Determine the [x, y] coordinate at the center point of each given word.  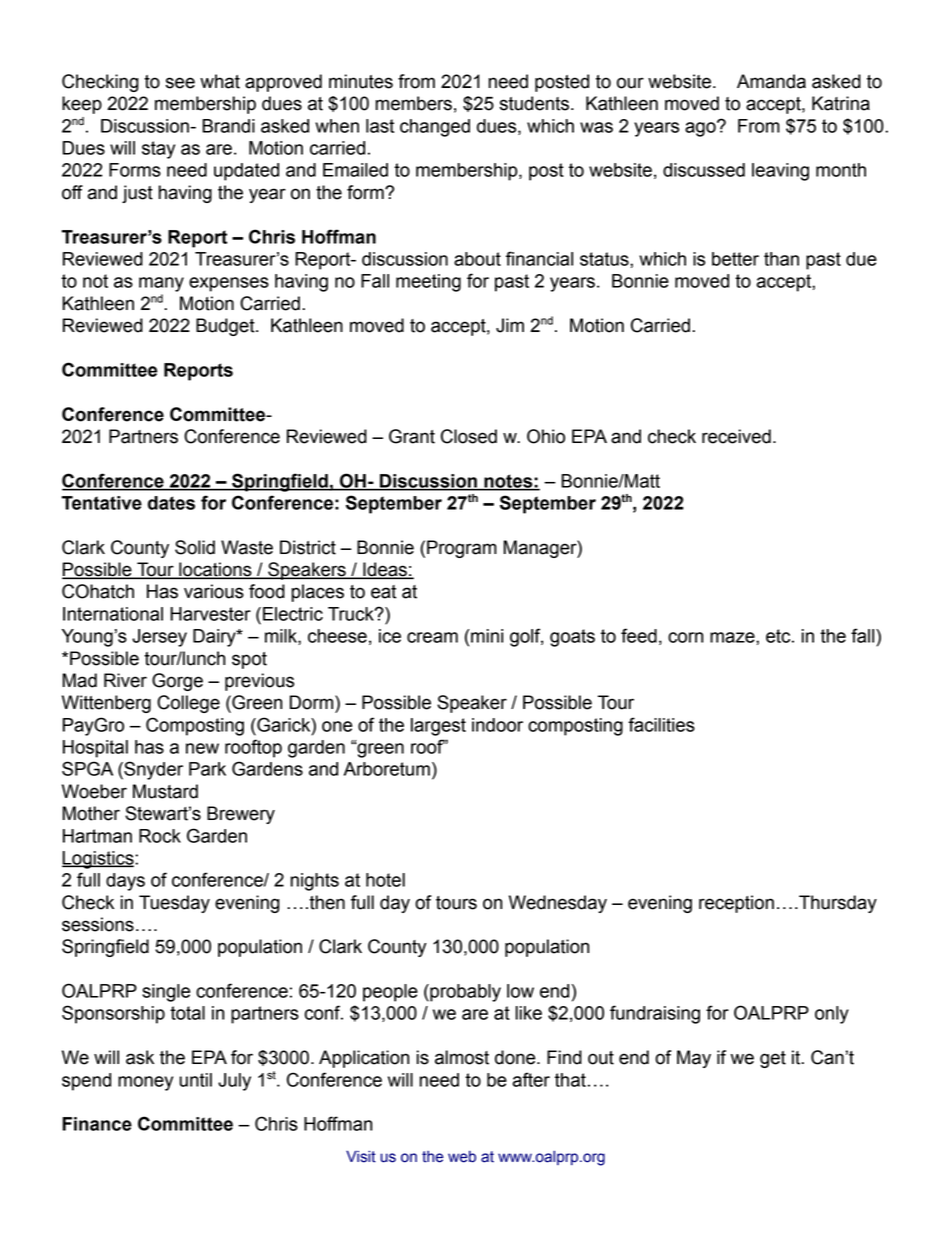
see [180, 83]
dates [171, 503]
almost [462, 1057]
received [736, 436]
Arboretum [387, 769]
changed [435, 128]
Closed [469, 436]
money [145, 1083]
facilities [661, 724]
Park [207, 769]
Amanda [771, 81]
